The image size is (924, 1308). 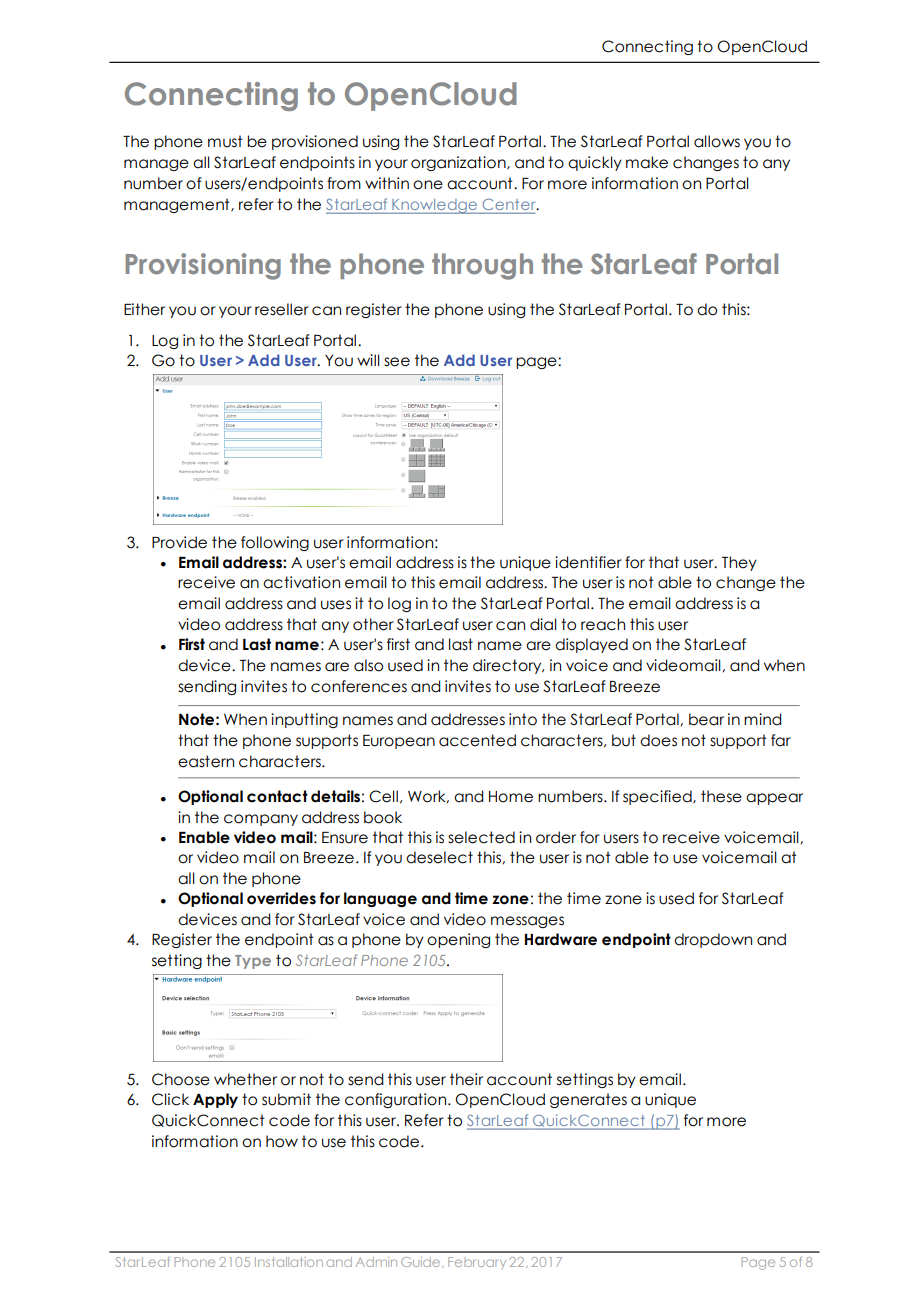 I want to click on bear, so click(x=706, y=719).
